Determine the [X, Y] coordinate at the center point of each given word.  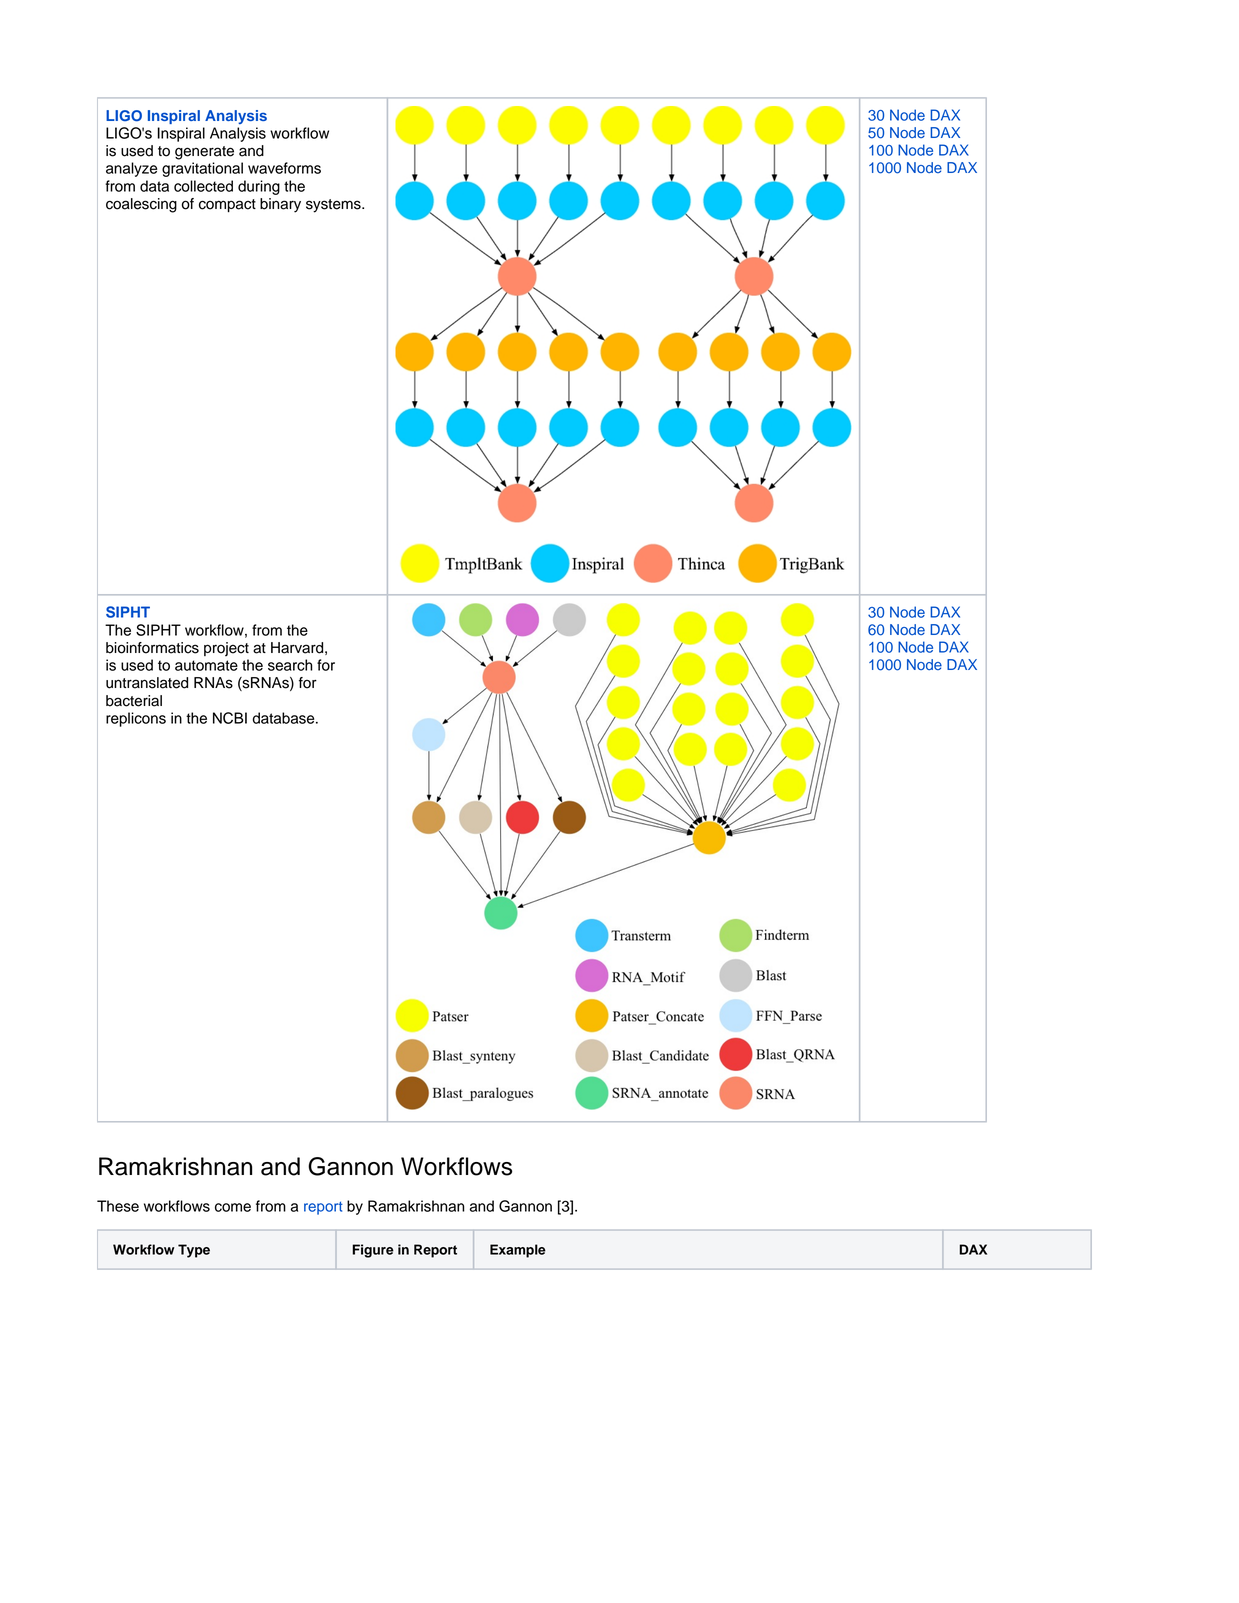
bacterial [134, 701]
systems [334, 206]
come [233, 1207]
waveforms [284, 168]
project [226, 649]
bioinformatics [152, 648]
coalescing [141, 205]
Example [518, 1251]
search [290, 665]
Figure [373, 1251]
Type [194, 1251]
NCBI [230, 718]
